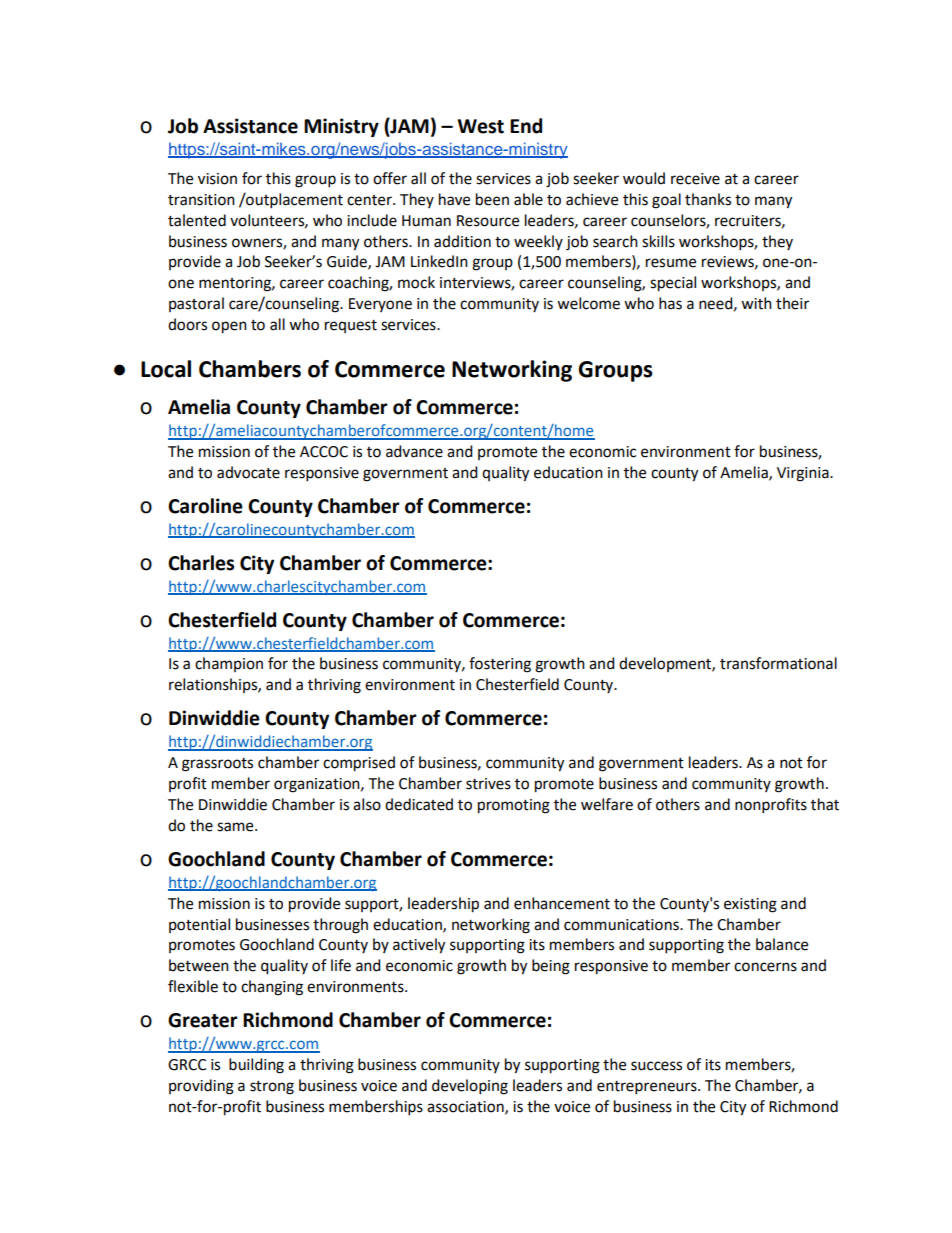  Describe the element at coordinates (481, 126) in the screenshot. I see `West` at that location.
